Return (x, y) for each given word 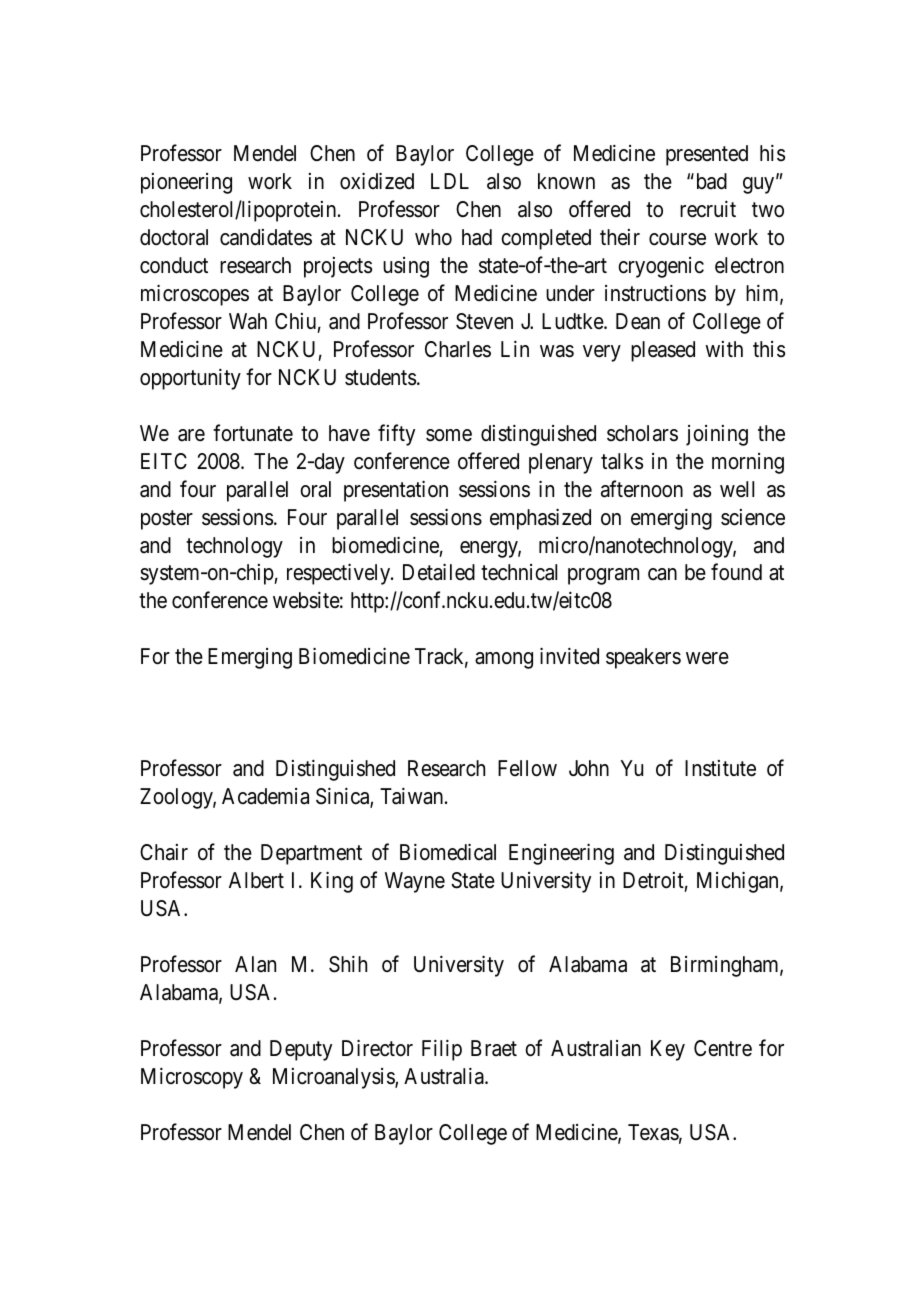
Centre (723, 1048)
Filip (442, 1050)
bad (710, 181)
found (736, 572)
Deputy (301, 1050)
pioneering (186, 183)
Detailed (439, 572)
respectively (340, 574)
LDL (450, 181)
